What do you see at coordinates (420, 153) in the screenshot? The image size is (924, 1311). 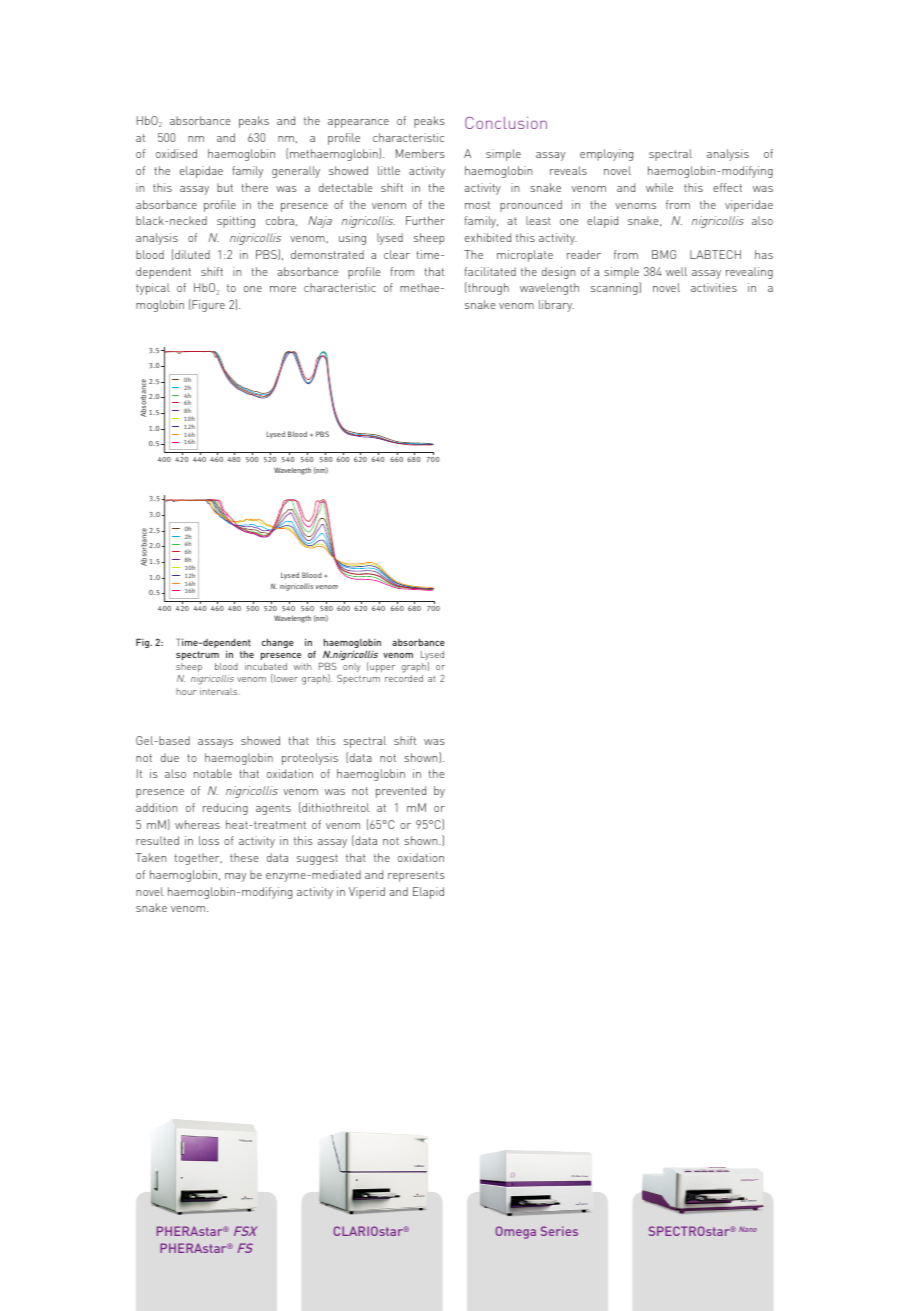 I see `Members` at bounding box center [420, 153].
